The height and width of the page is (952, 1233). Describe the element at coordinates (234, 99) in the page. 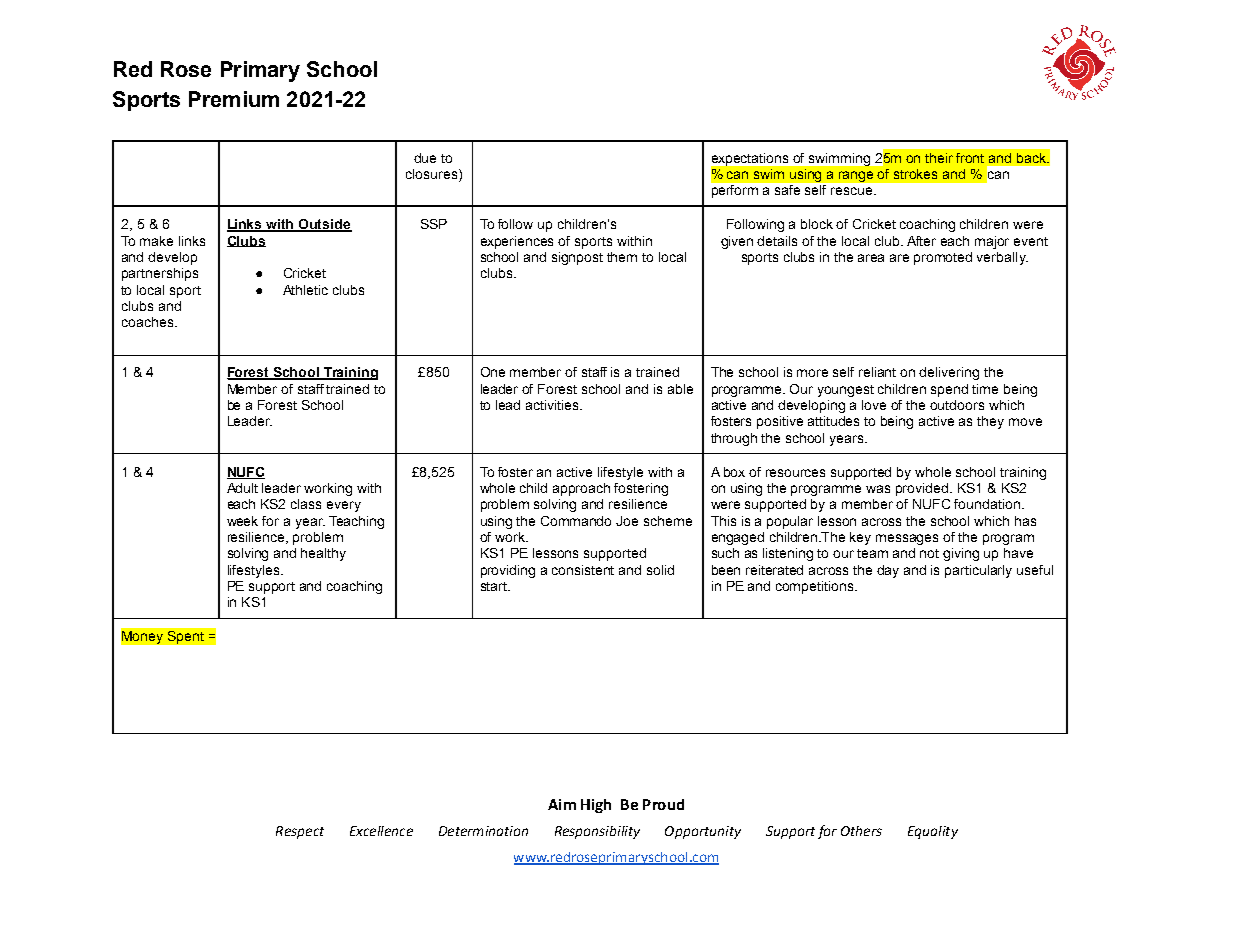

I see `Premium` at that location.
